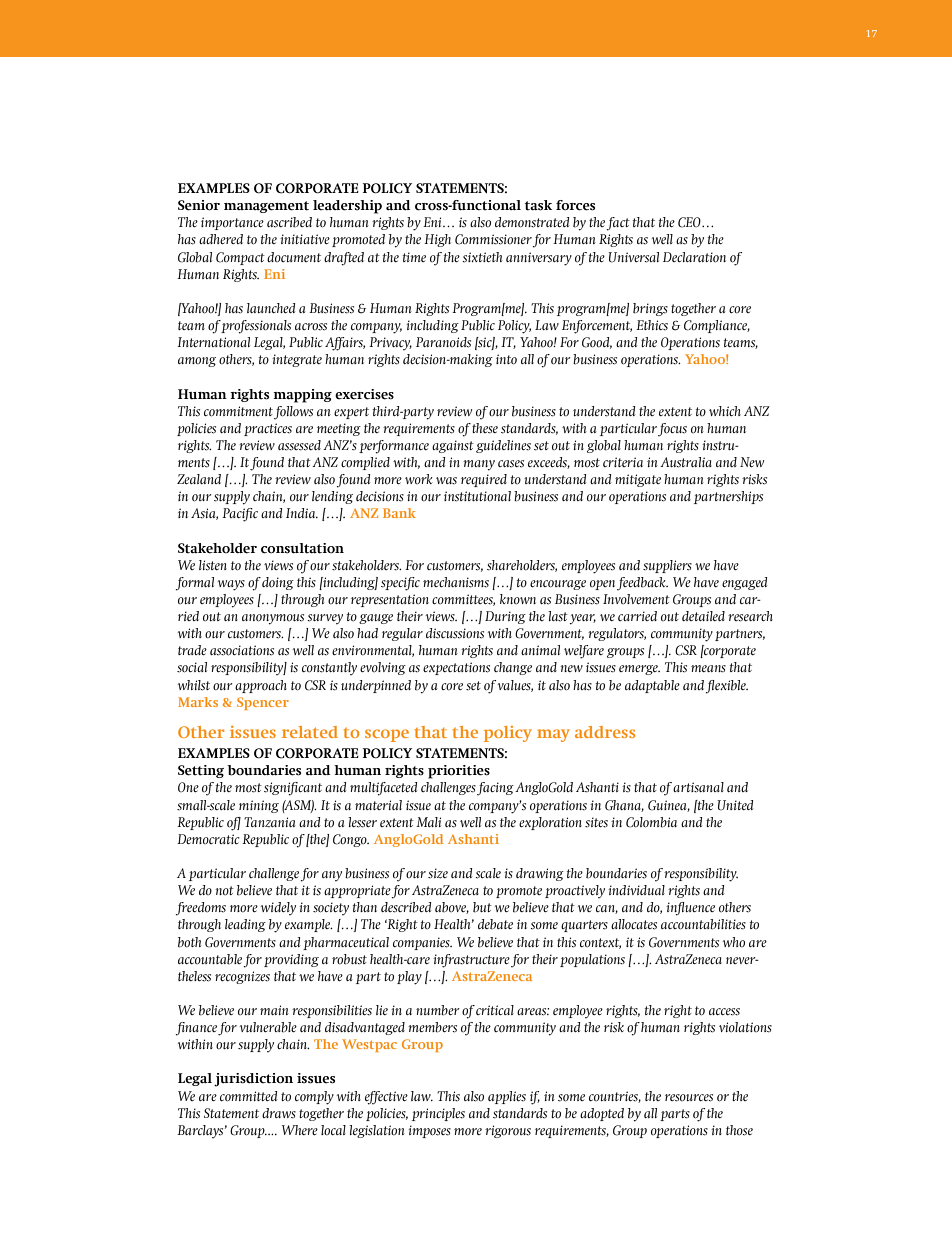  I want to click on doing, so click(278, 583).
